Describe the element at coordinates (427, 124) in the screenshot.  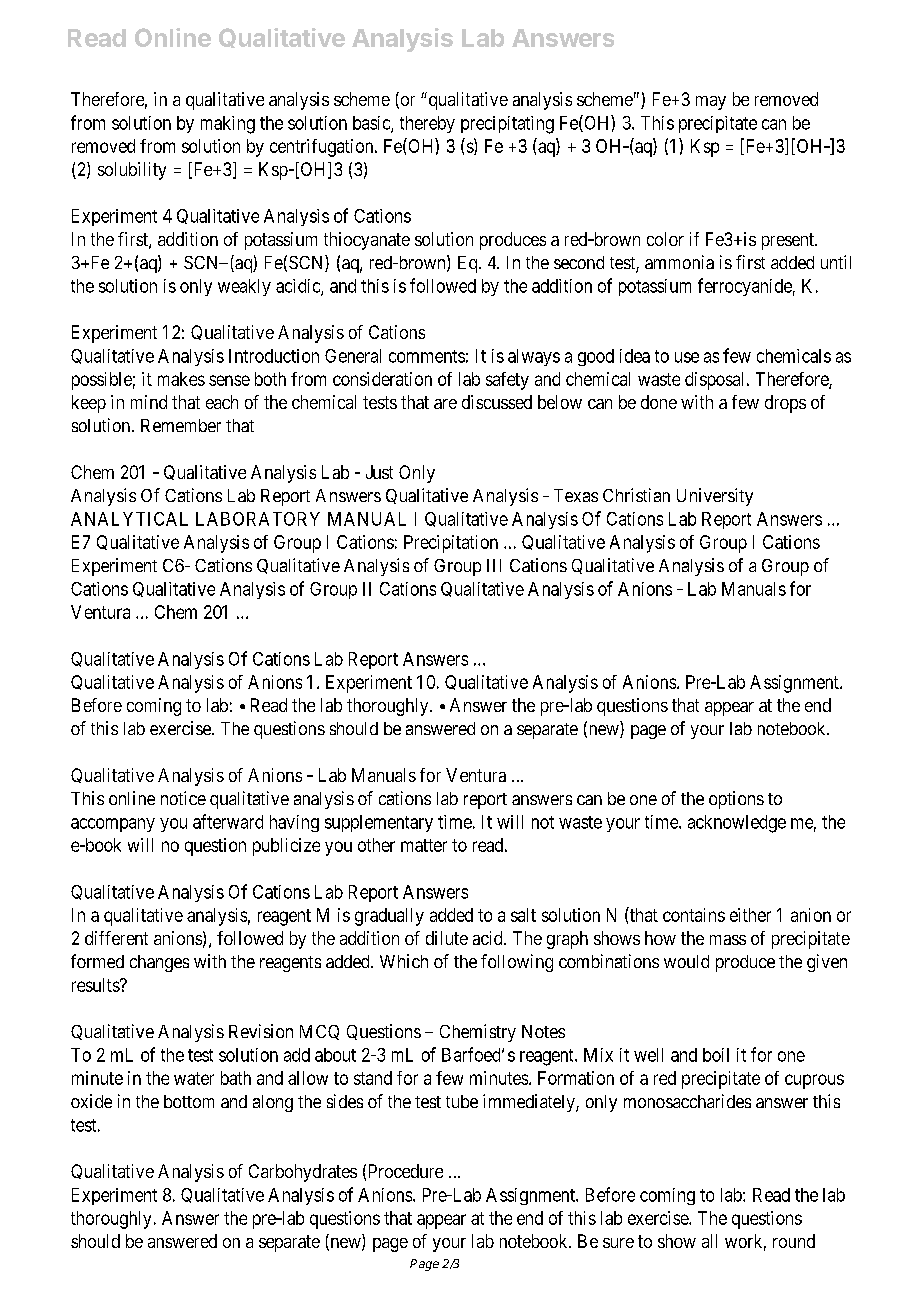
I see `thereby` at that location.
